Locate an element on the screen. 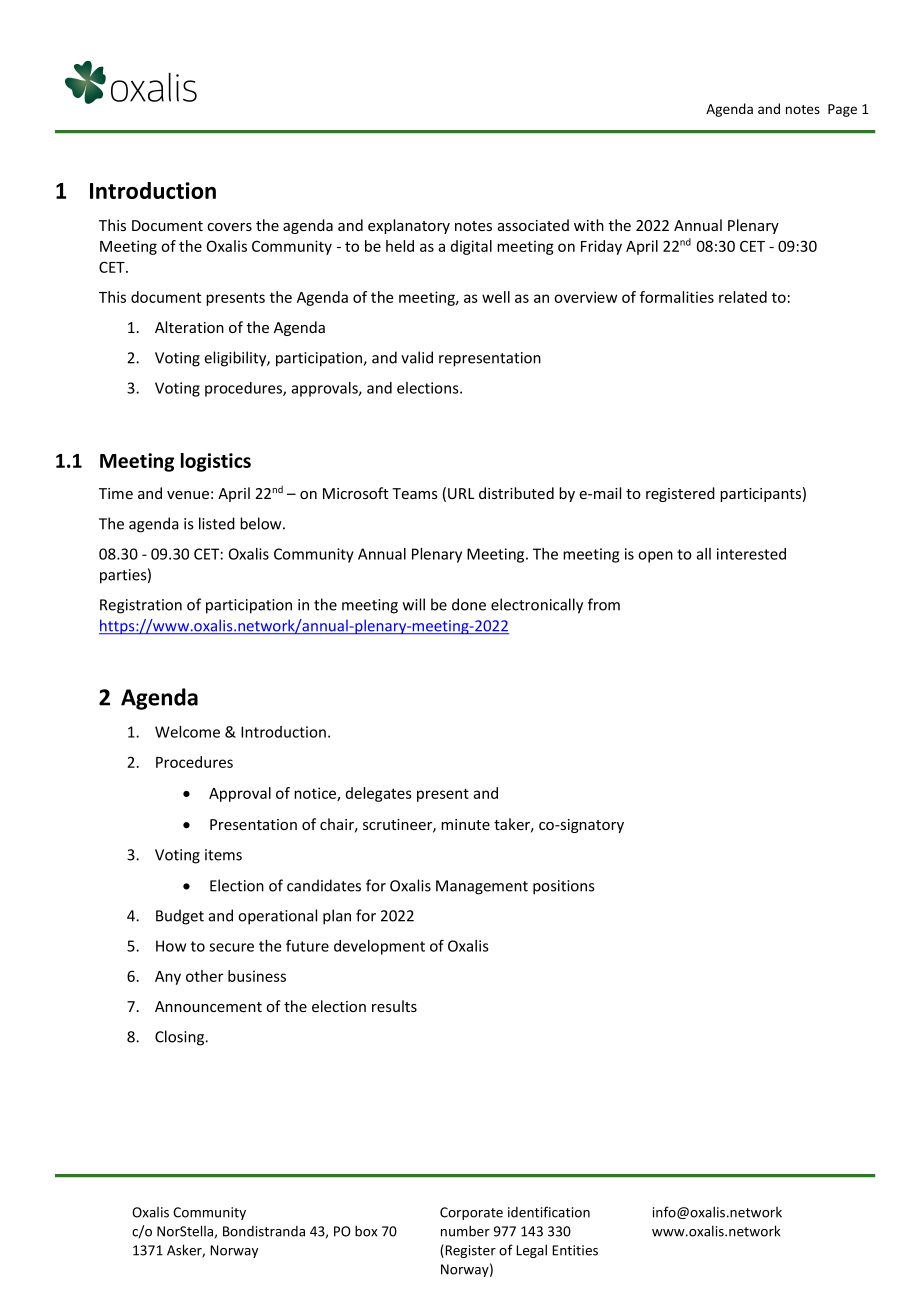 The width and height of the screenshot is (924, 1308). interested is located at coordinates (751, 554).
